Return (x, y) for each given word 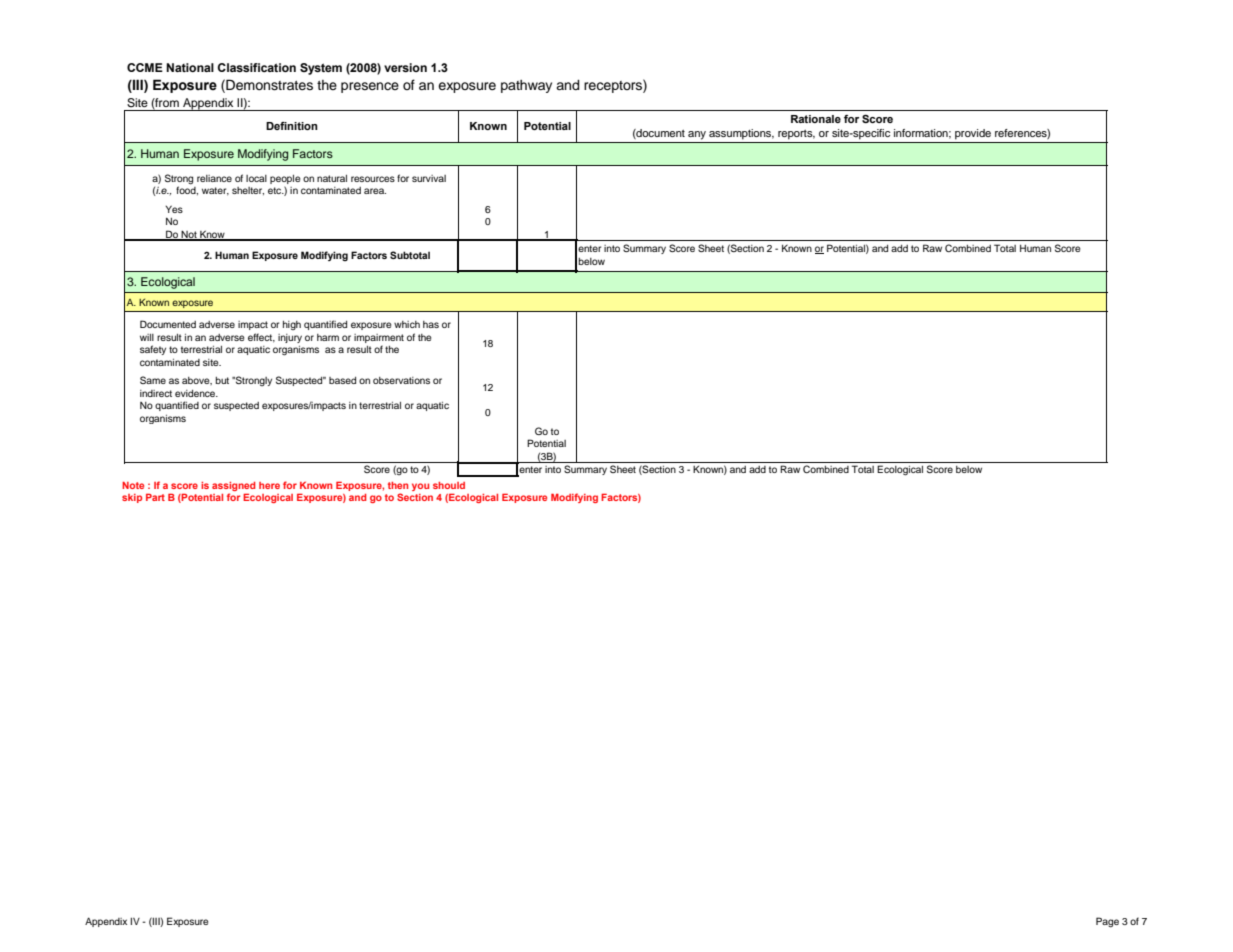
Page (1107, 922)
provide (973, 134)
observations (401, 380)
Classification (256, 67)
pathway (526, 86)
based (342, 380)
